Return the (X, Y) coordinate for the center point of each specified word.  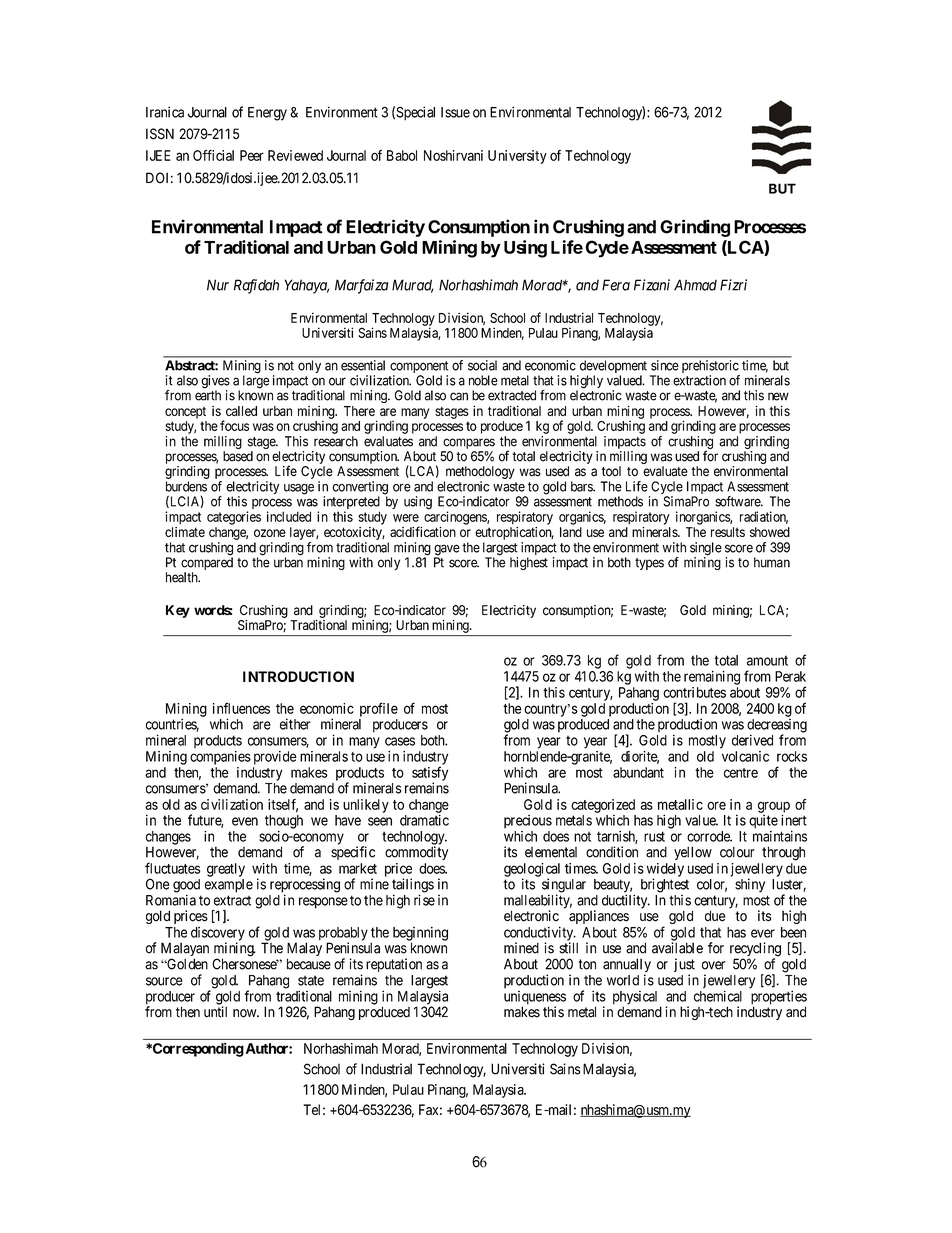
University (517, 157)
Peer (252, 155)
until (215, 1012)
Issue (455, 112)
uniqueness (535, 999)
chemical (718, 996)
